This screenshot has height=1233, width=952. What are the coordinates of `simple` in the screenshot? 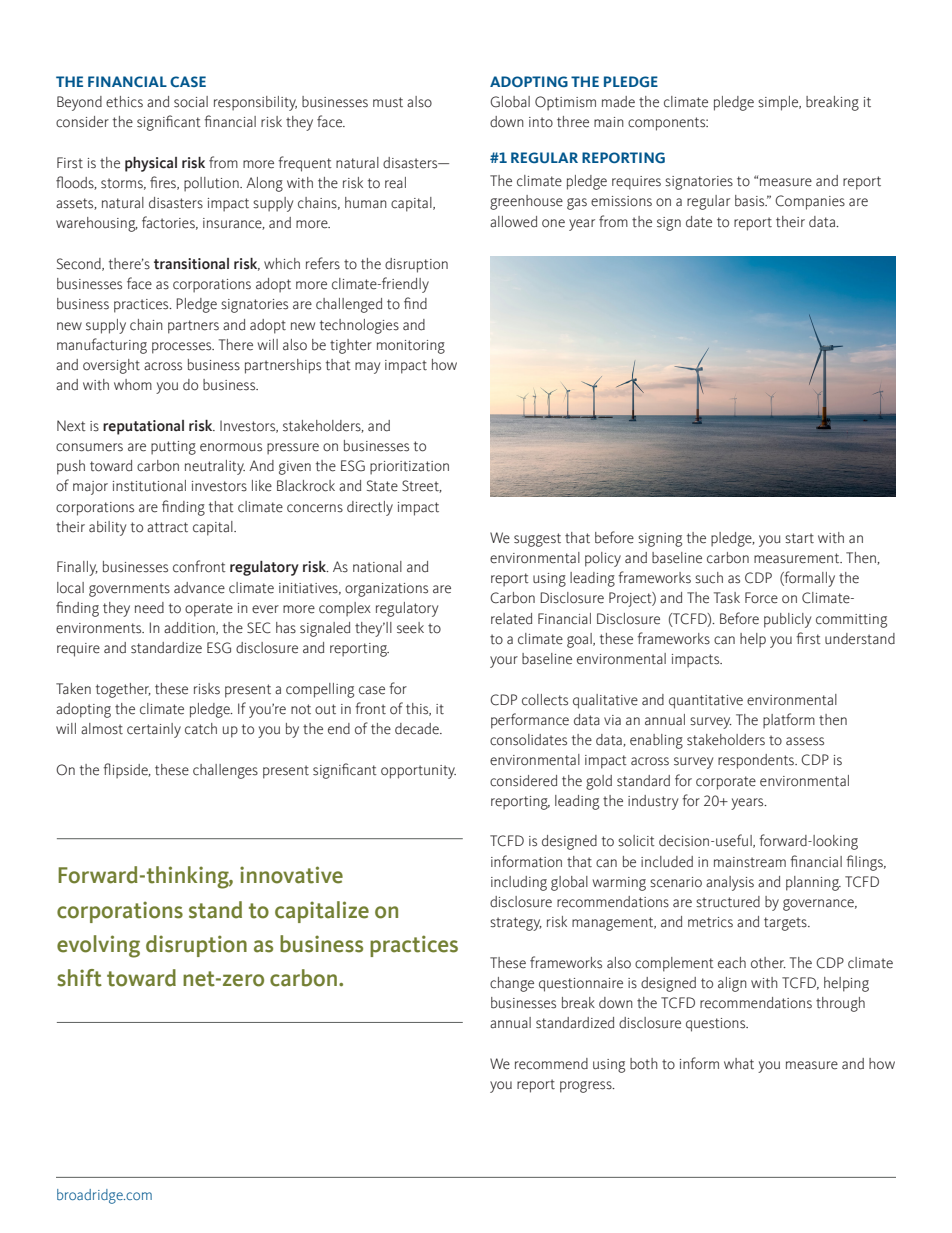 It's located at (779, 103).
